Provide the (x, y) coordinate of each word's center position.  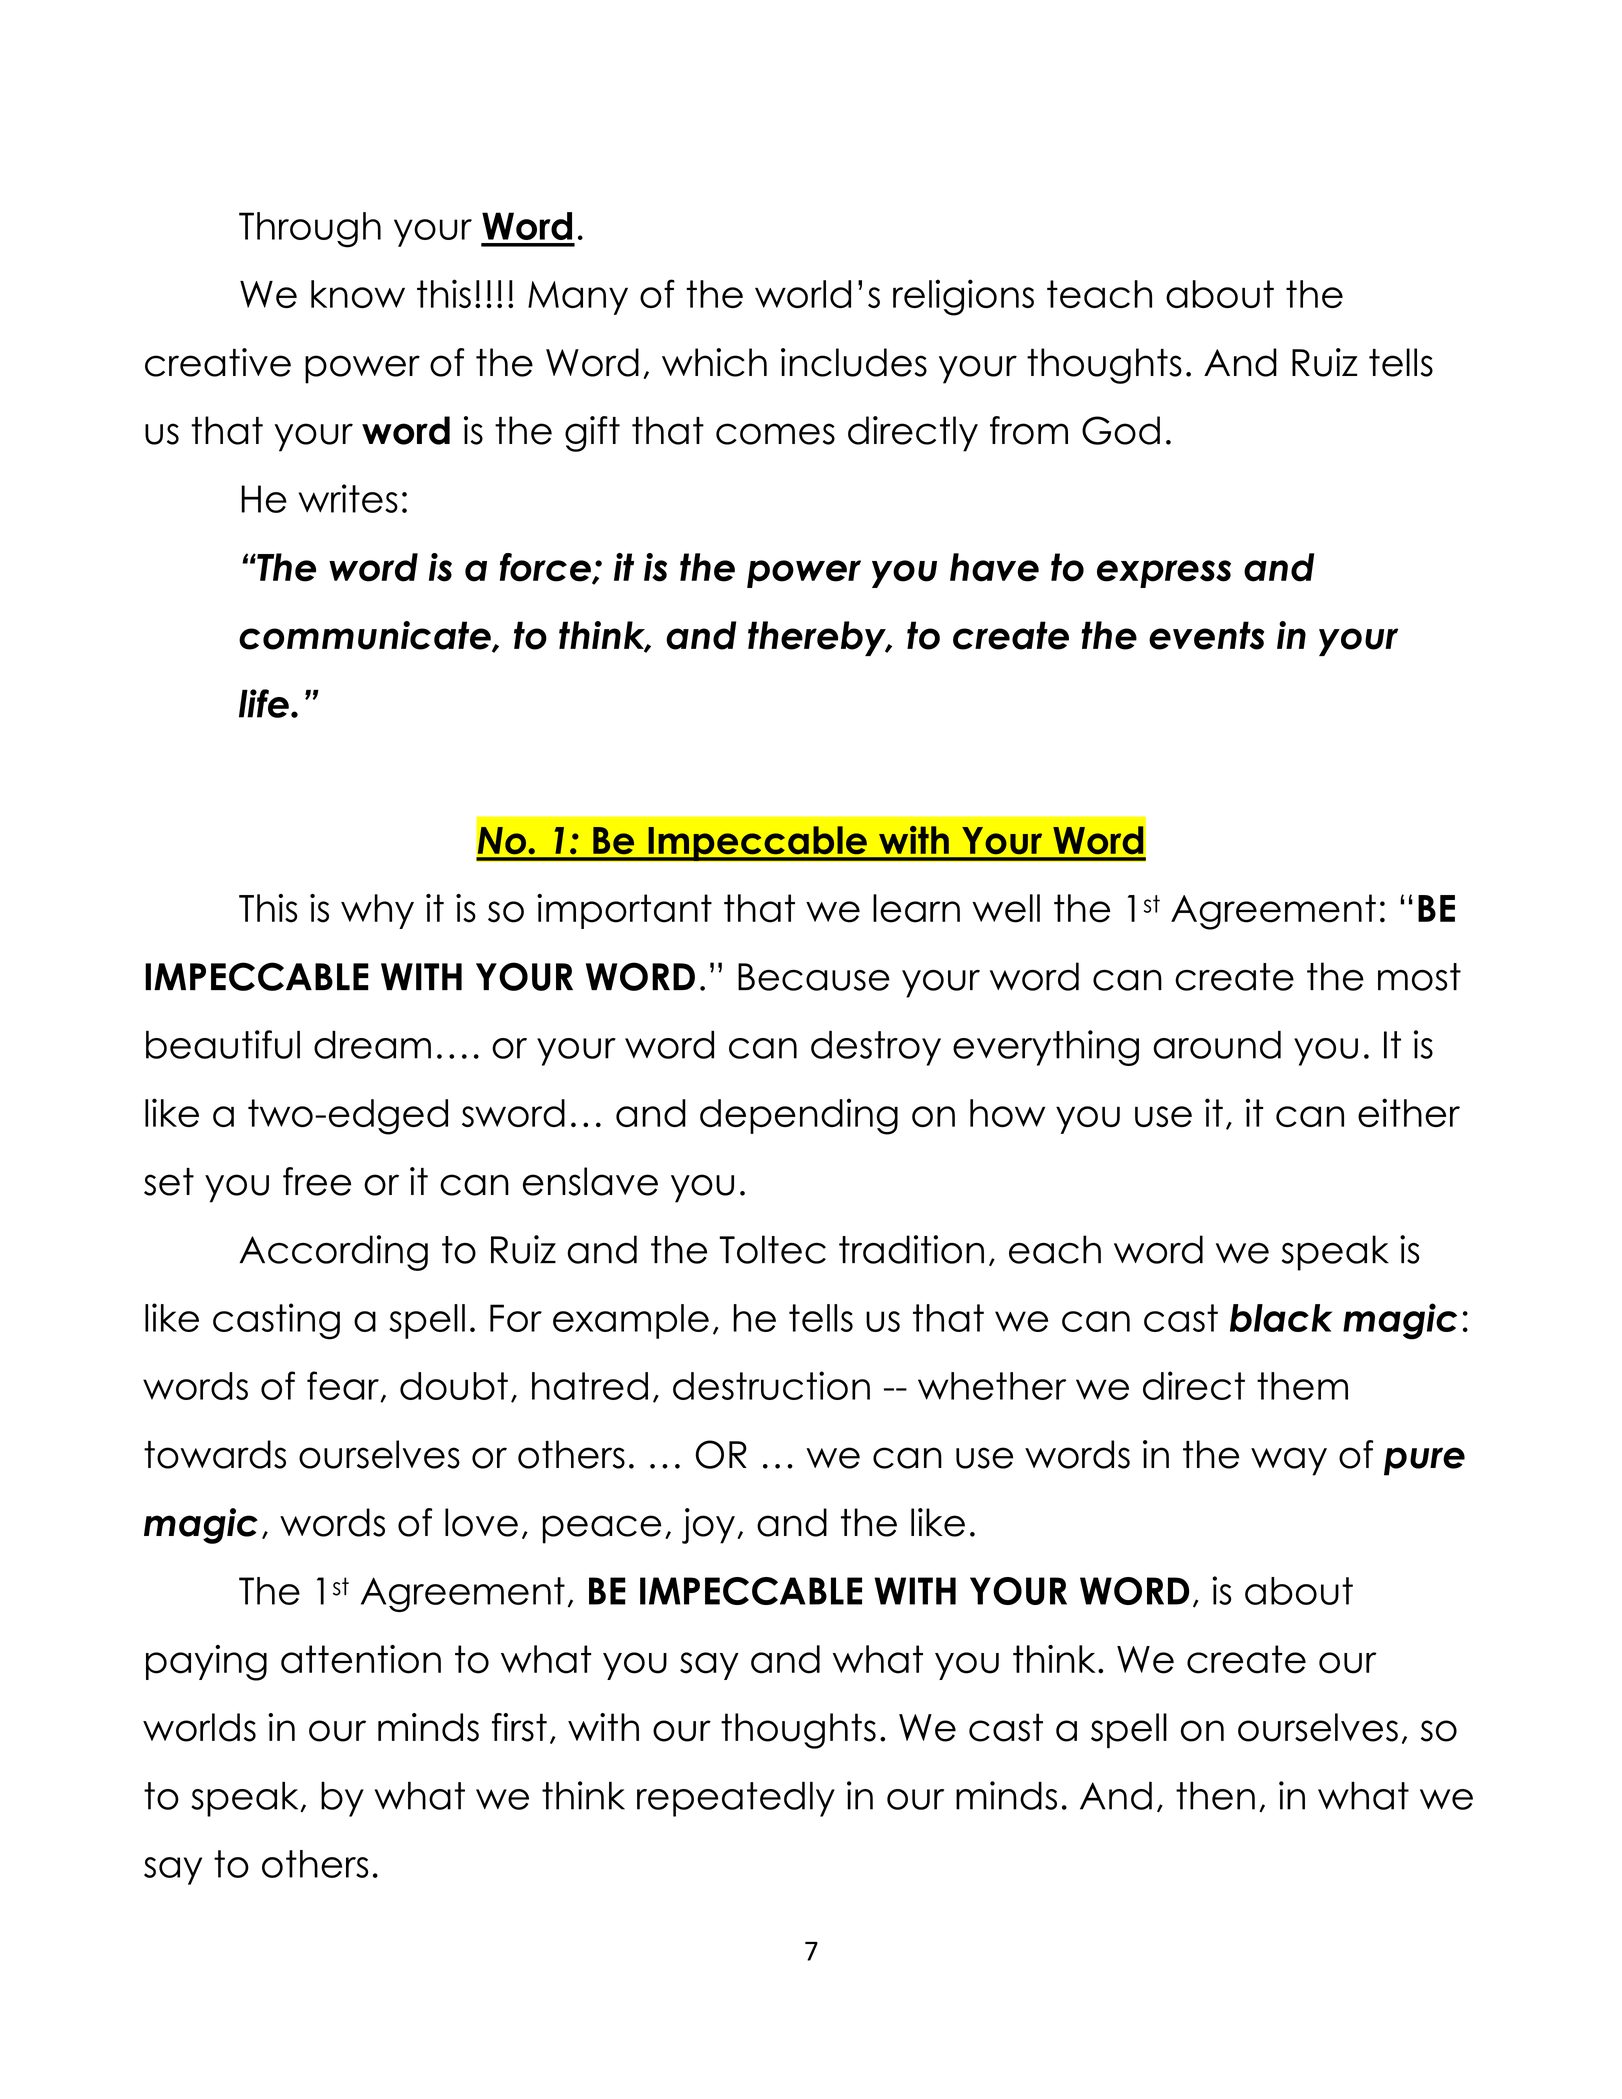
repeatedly (736, 1799)
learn (916, 908)
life (264, 703)
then (1215, 1795)
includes (854, 362)
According (333, 1253)
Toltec (772, 1249)
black (1281, 1318)
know (358, 294)
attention (361, 1659)
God (1121, 430)
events (1206, 635)
